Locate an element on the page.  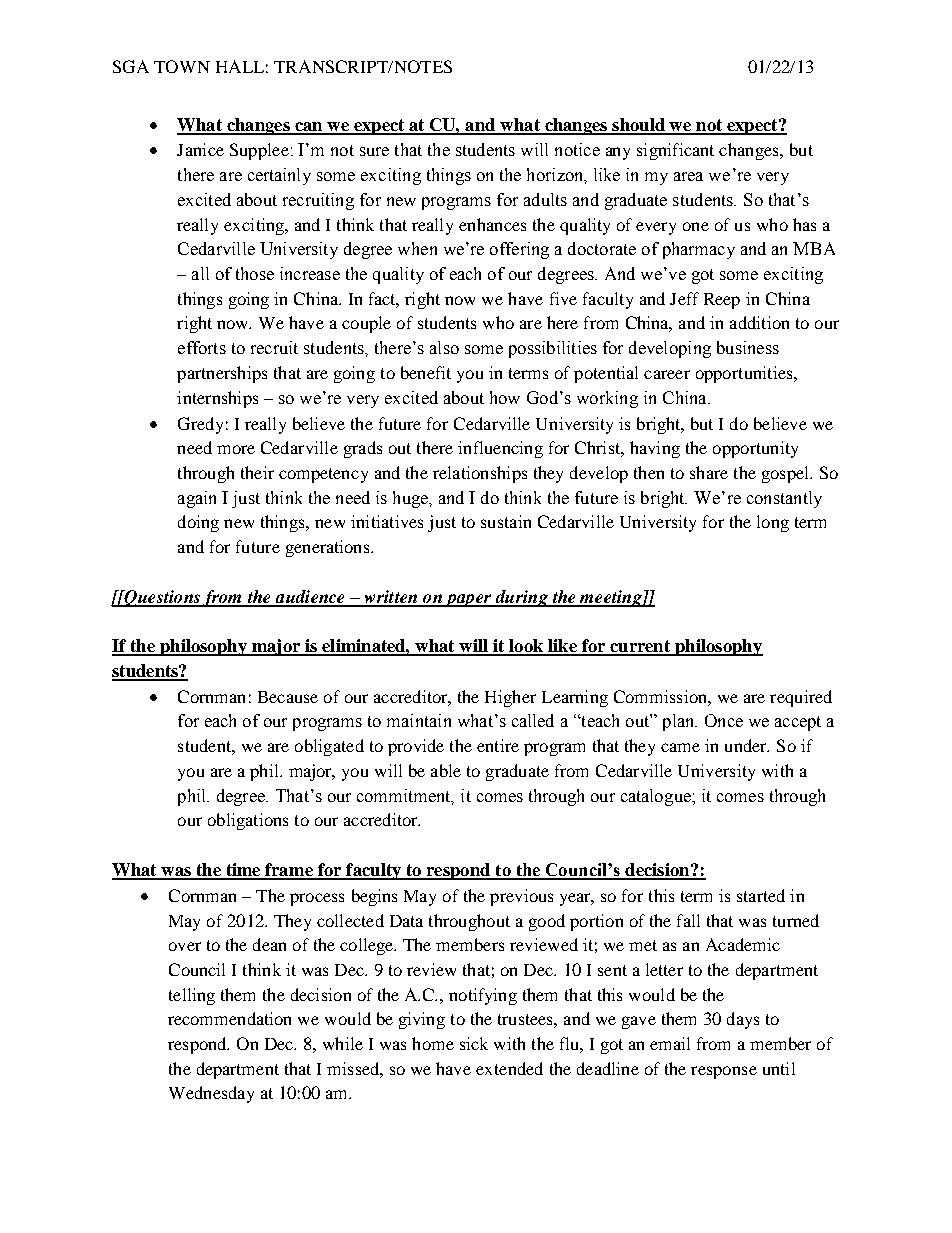
business is located at coordinates (748, 347).
